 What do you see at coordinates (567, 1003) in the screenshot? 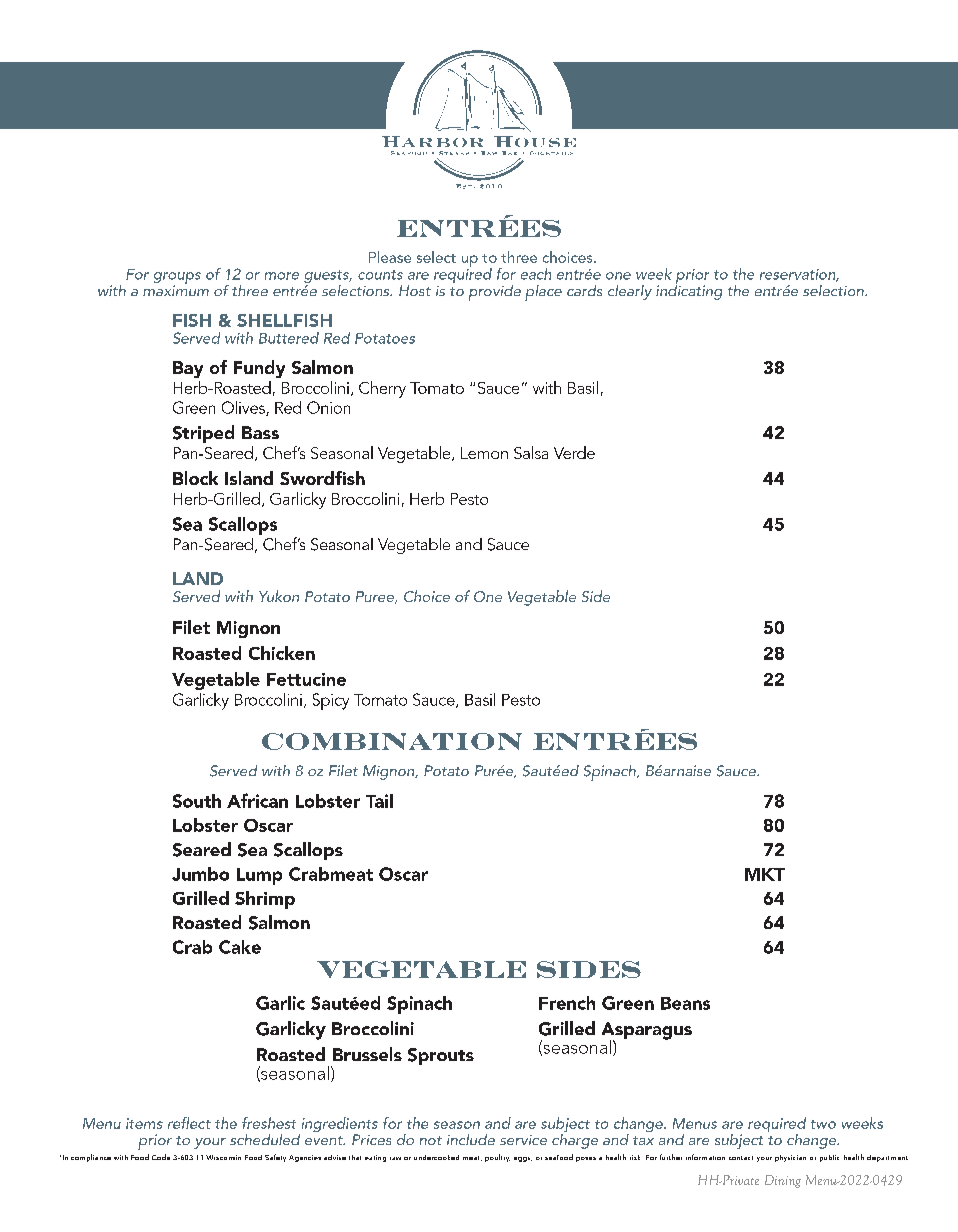
I see `French` at bounding box center [567, 1003].
